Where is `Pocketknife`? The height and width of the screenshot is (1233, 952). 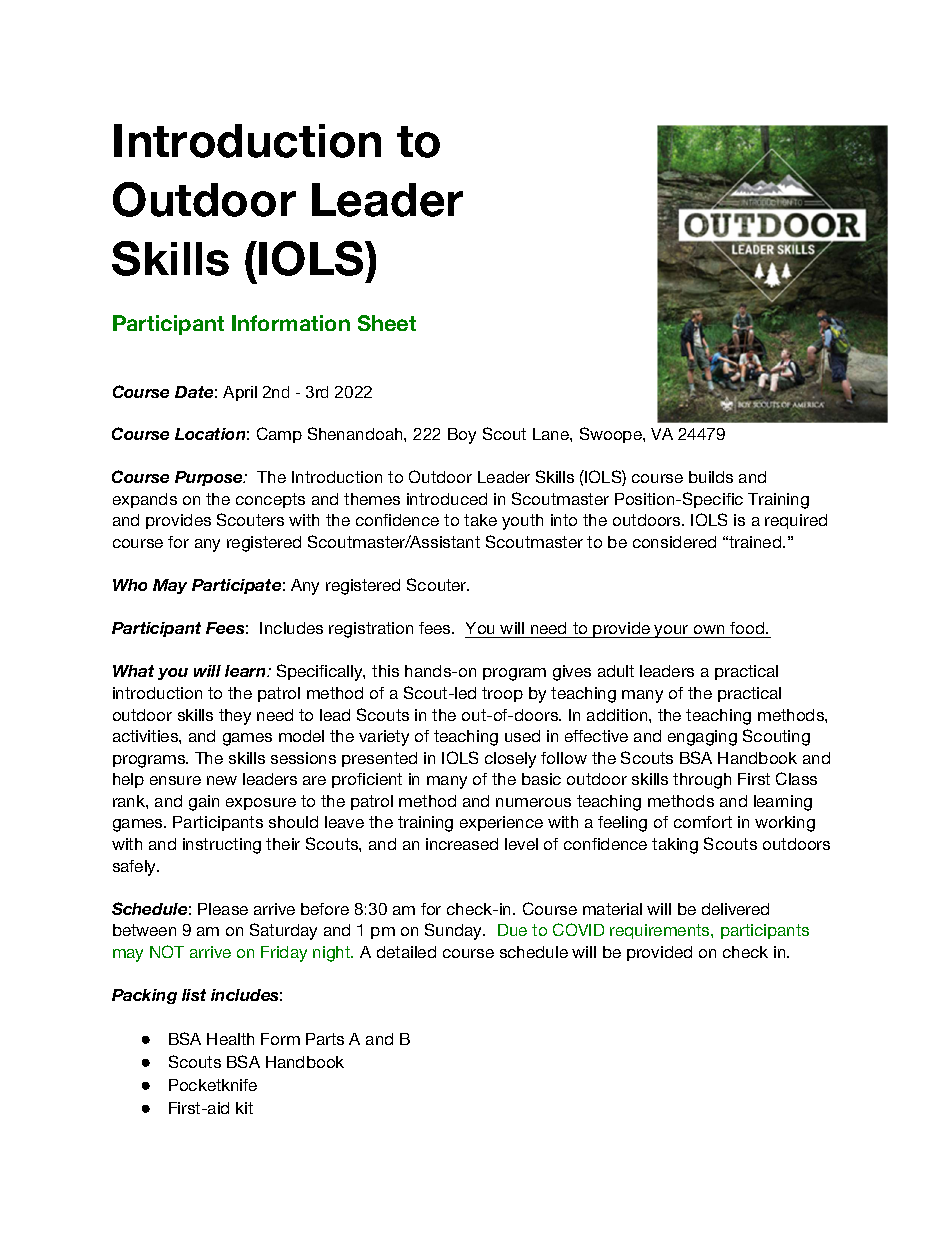
Pocketknife is located at coordinates (213, 1085).
